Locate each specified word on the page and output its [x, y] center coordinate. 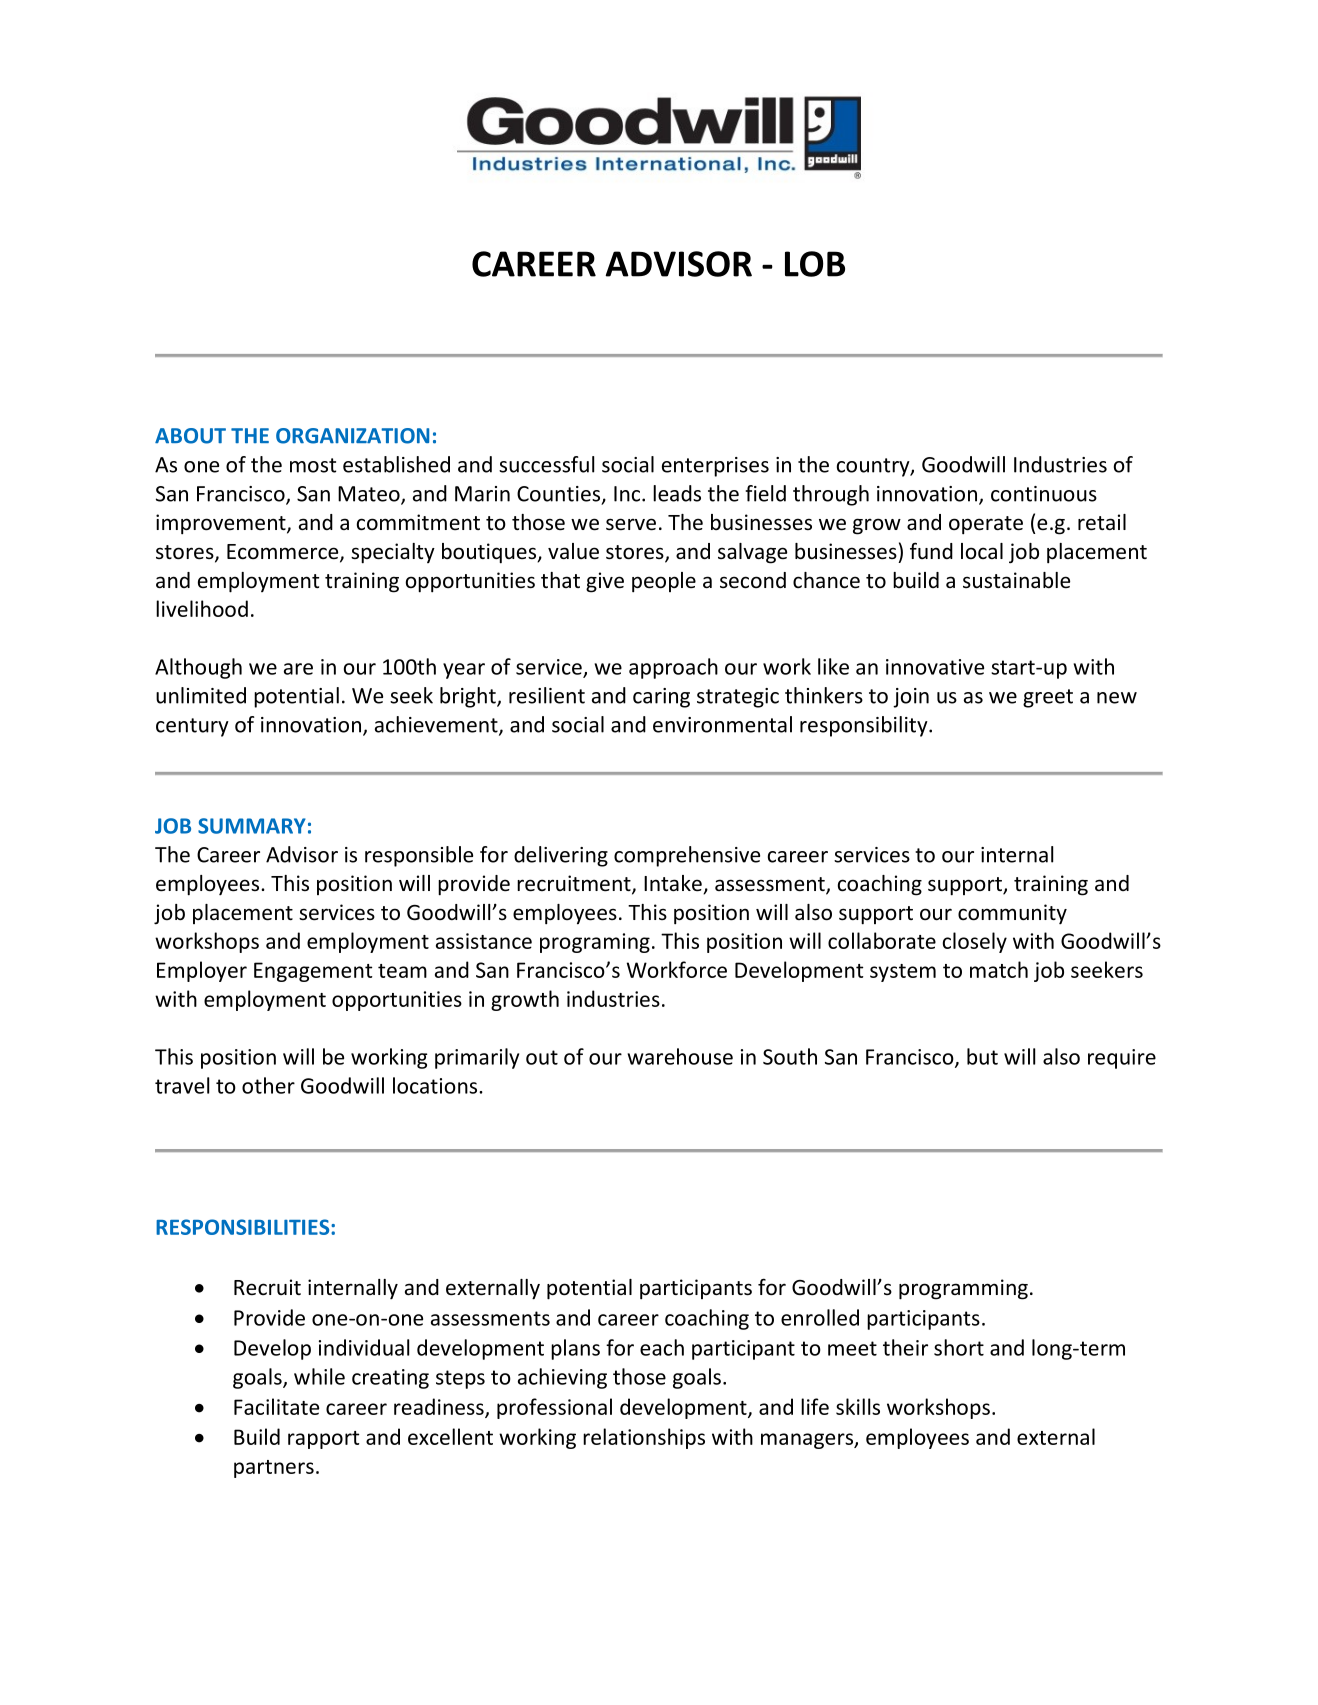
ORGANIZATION [352, 436]
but [982, 1056]
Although [198, 668]
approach [673, 668]
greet [1048, 698]
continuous [1044, 494]
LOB [815, 264]
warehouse [680, 1056]
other [268, 1085]
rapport [323, 1440]
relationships [644, 1438]
